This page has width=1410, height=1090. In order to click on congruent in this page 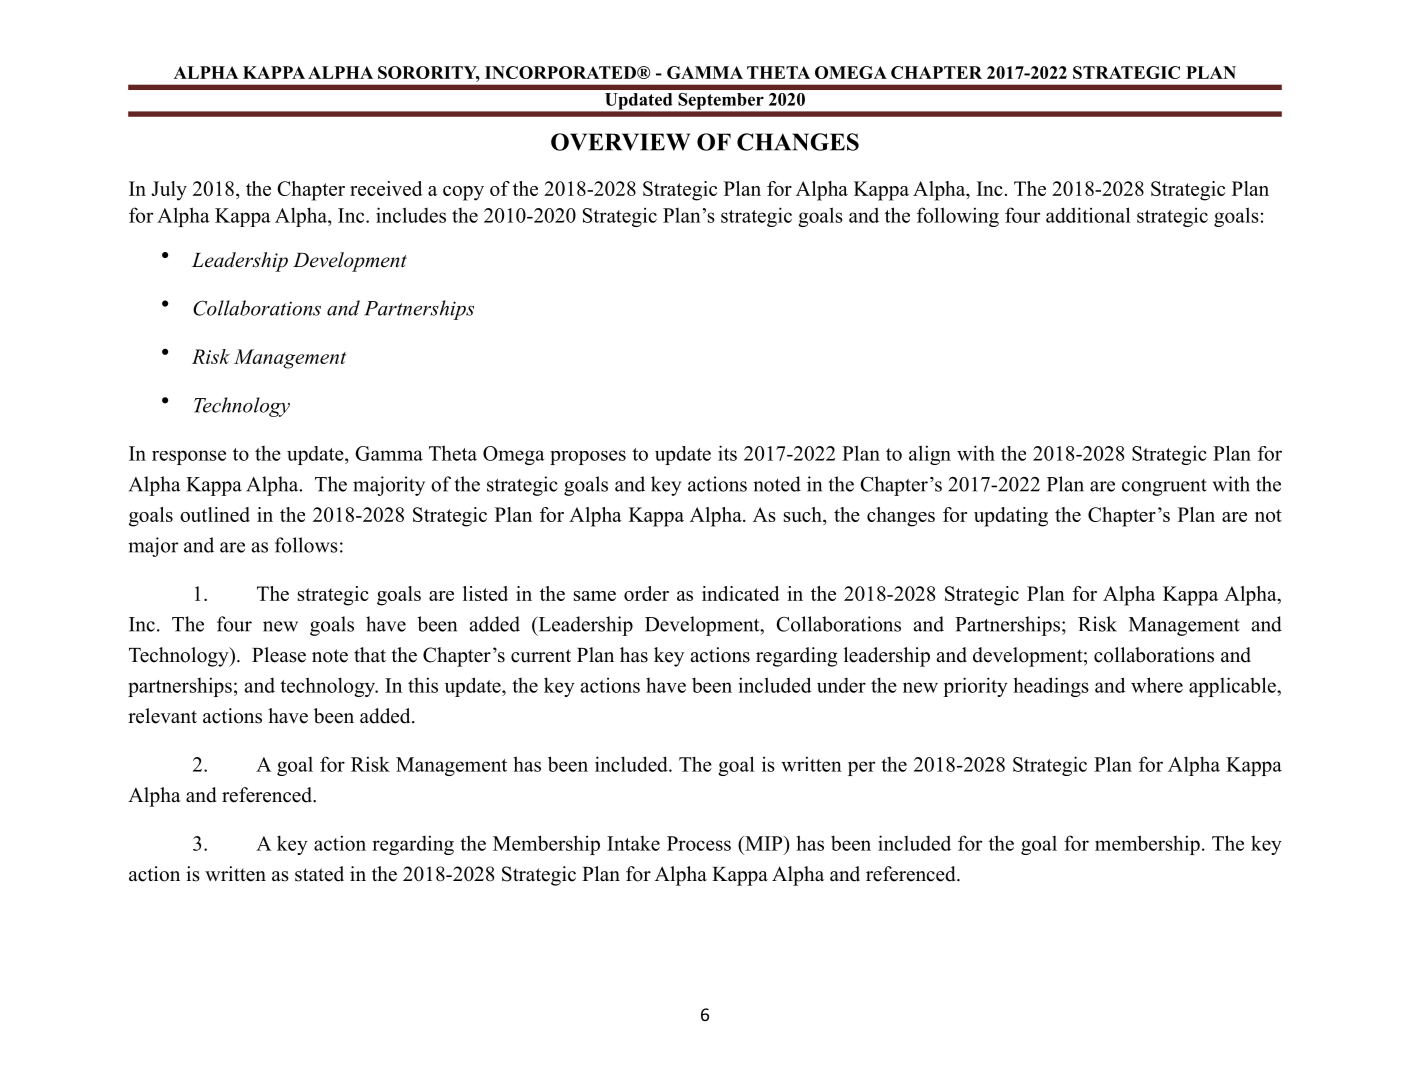, I will do `click(1164, 487)`.
